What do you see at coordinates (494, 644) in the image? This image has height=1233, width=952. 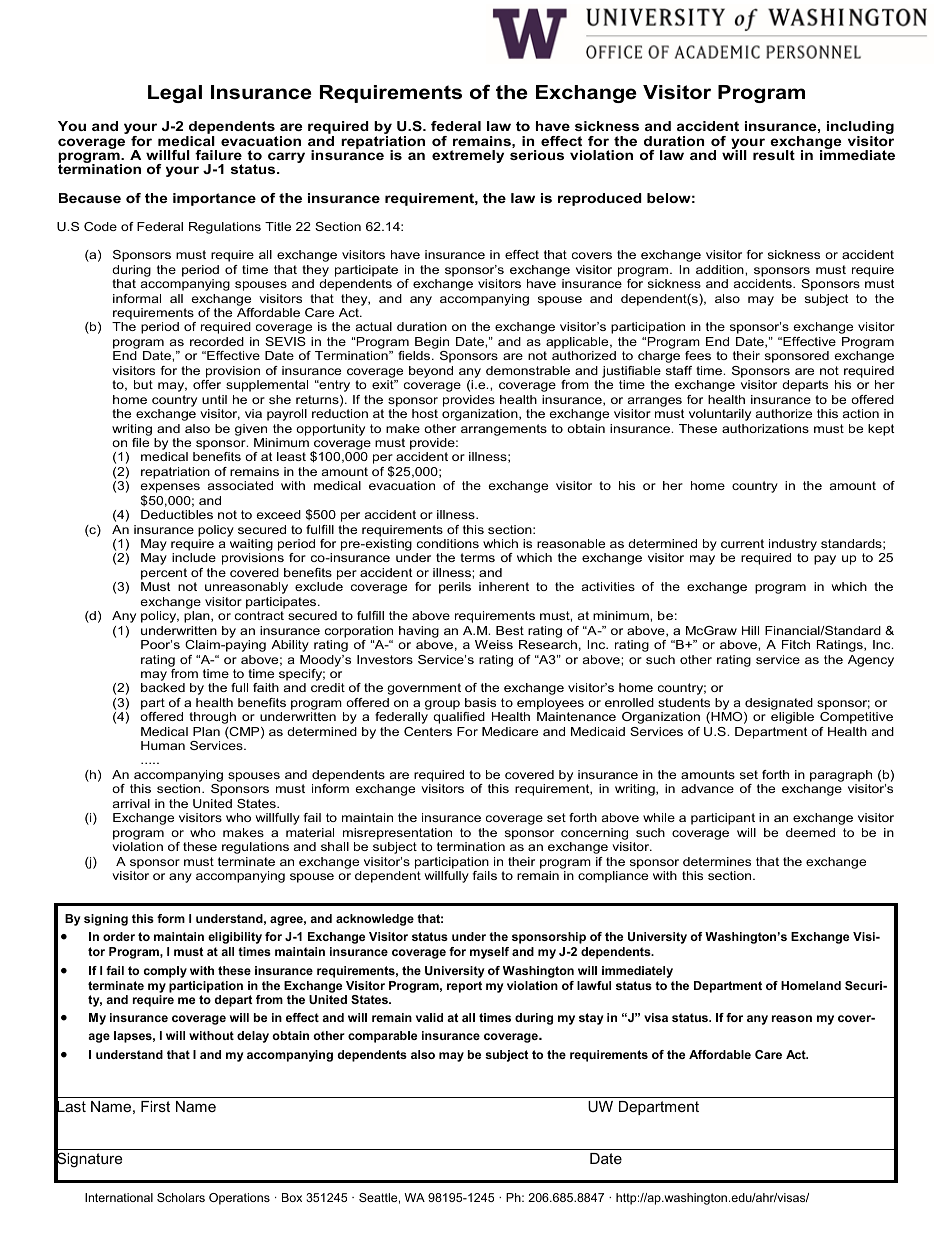 I see `Weiss` at bounding box center [494, 644].
